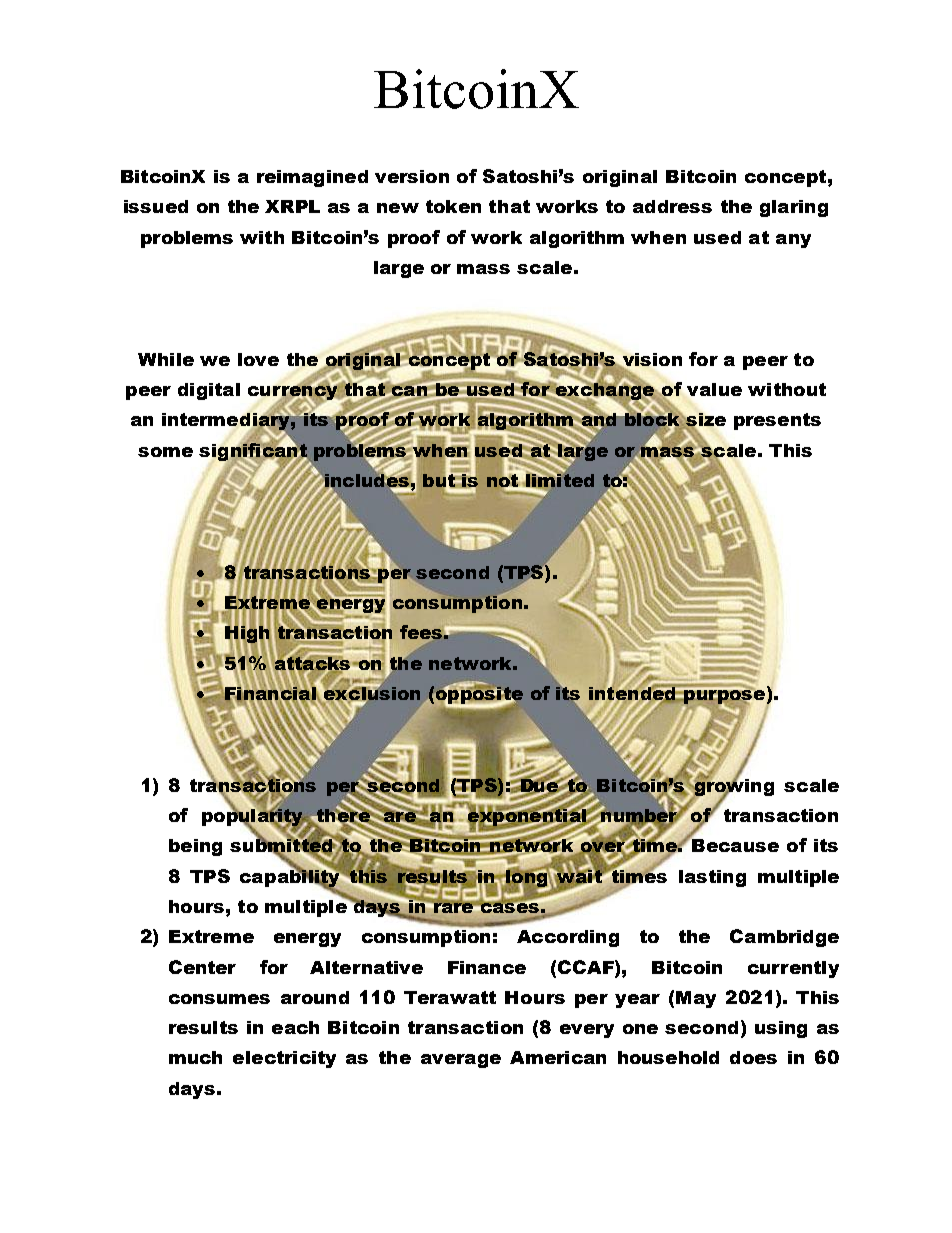  I want to click on does, so click(753, 1057).
